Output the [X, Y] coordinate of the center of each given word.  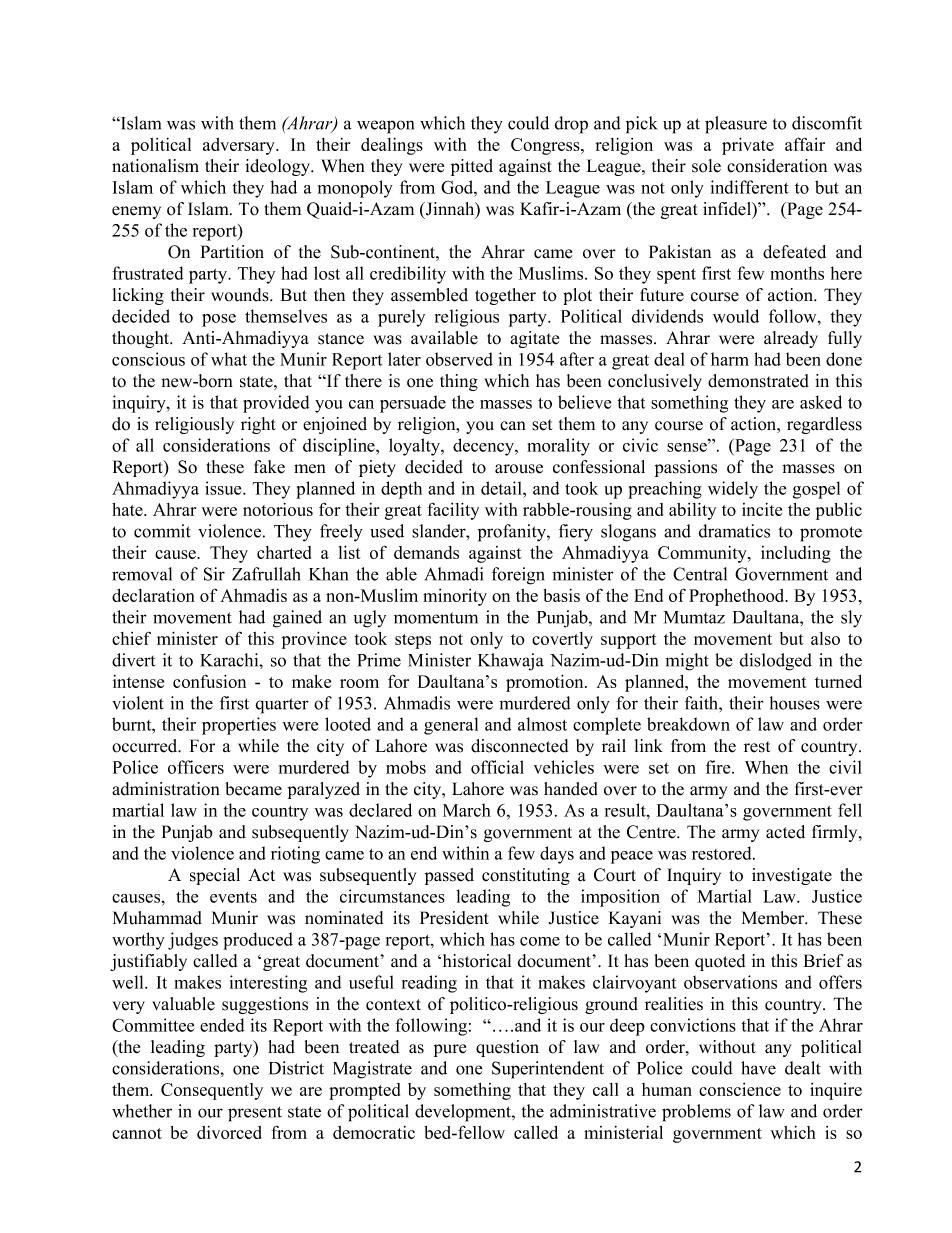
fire [719, 767]
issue [224, 488]
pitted [472, 167]
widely [733, 490]
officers [196, 767]
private [748, 146]
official [497, 767]
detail [502, 488]
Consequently [212, 1091]
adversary [240, 146]
